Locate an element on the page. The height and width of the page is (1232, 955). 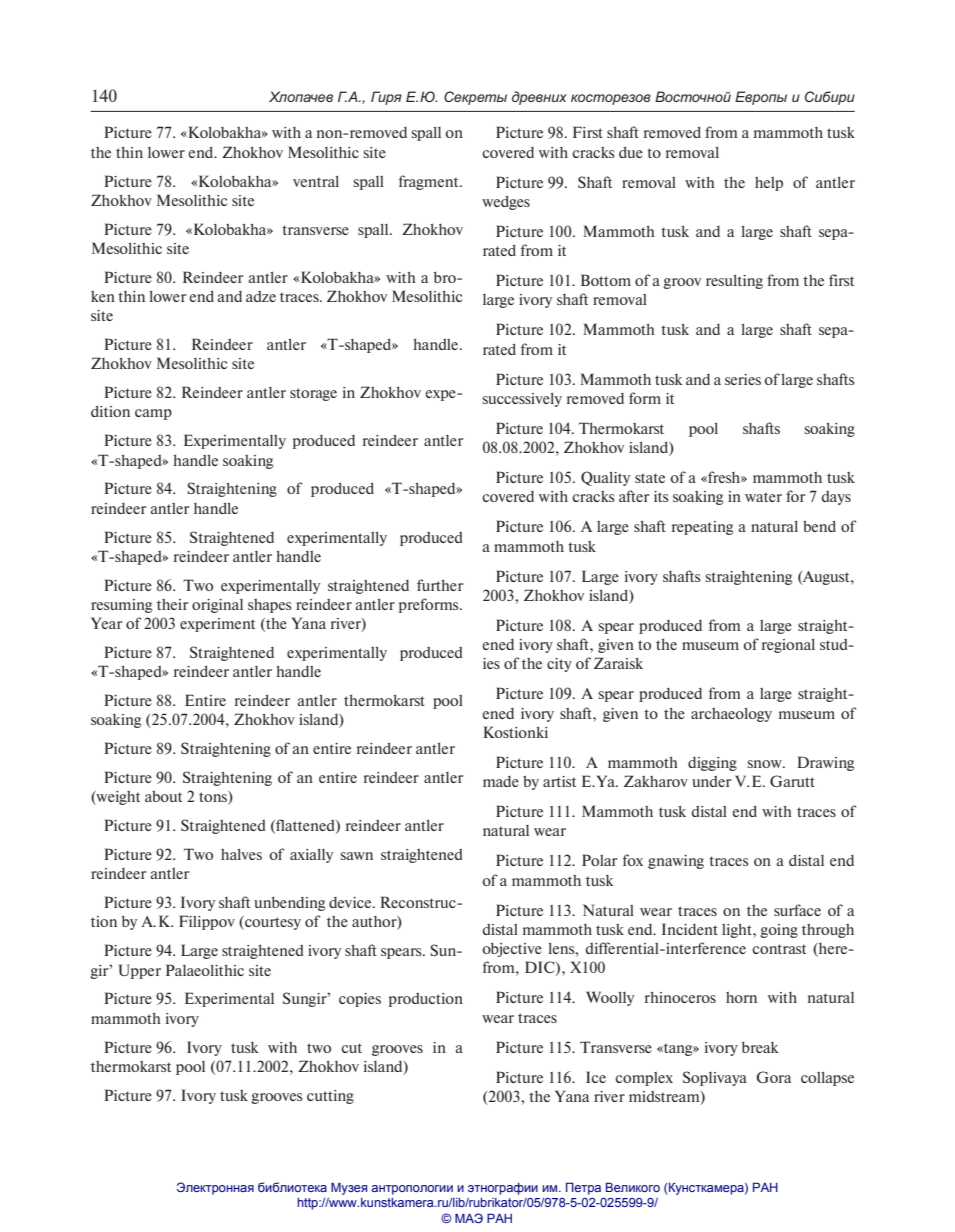
copies is located at coordinates (360, 1000).
